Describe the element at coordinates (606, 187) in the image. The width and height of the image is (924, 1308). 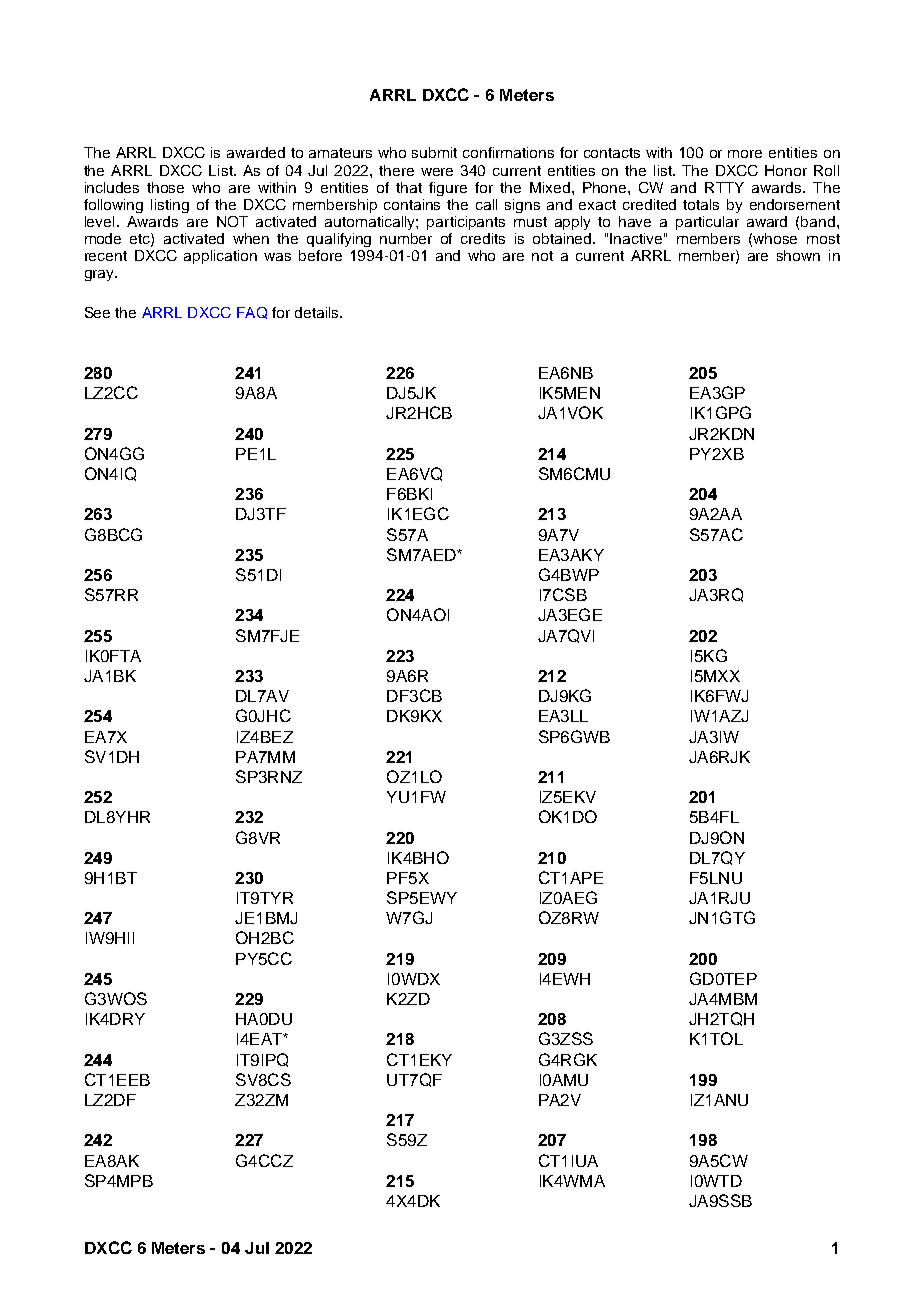
I see `Phone` at that location.
